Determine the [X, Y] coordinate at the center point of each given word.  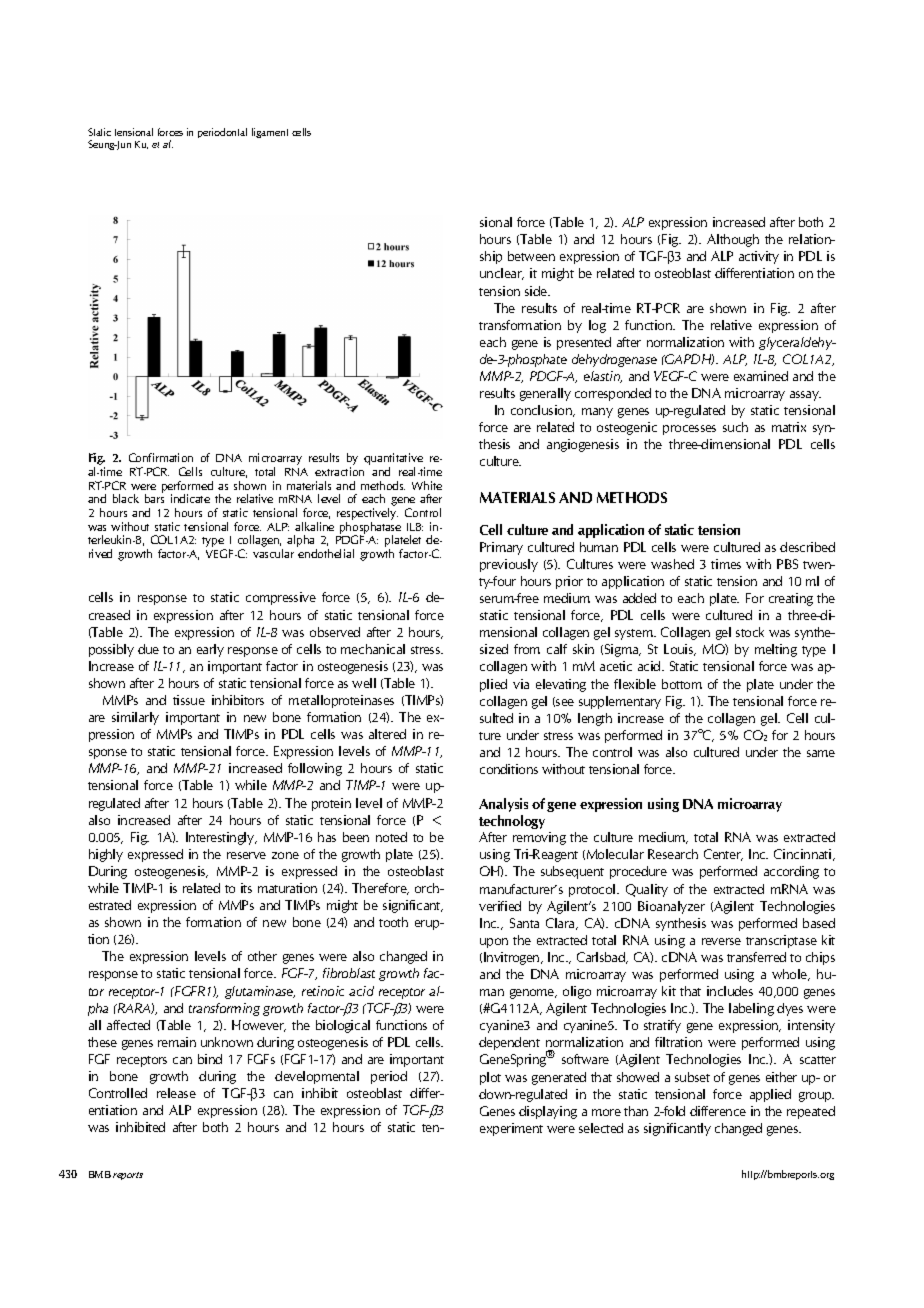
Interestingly [221, 838]
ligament [270, 133]
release [176, 1093]
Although [733, 240]
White [427, 485]
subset [692, 1077]
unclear [502, 274]
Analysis [503, 805]
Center [723, 855]
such [735, 427]
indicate [190, 498]
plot [490, 1078]
